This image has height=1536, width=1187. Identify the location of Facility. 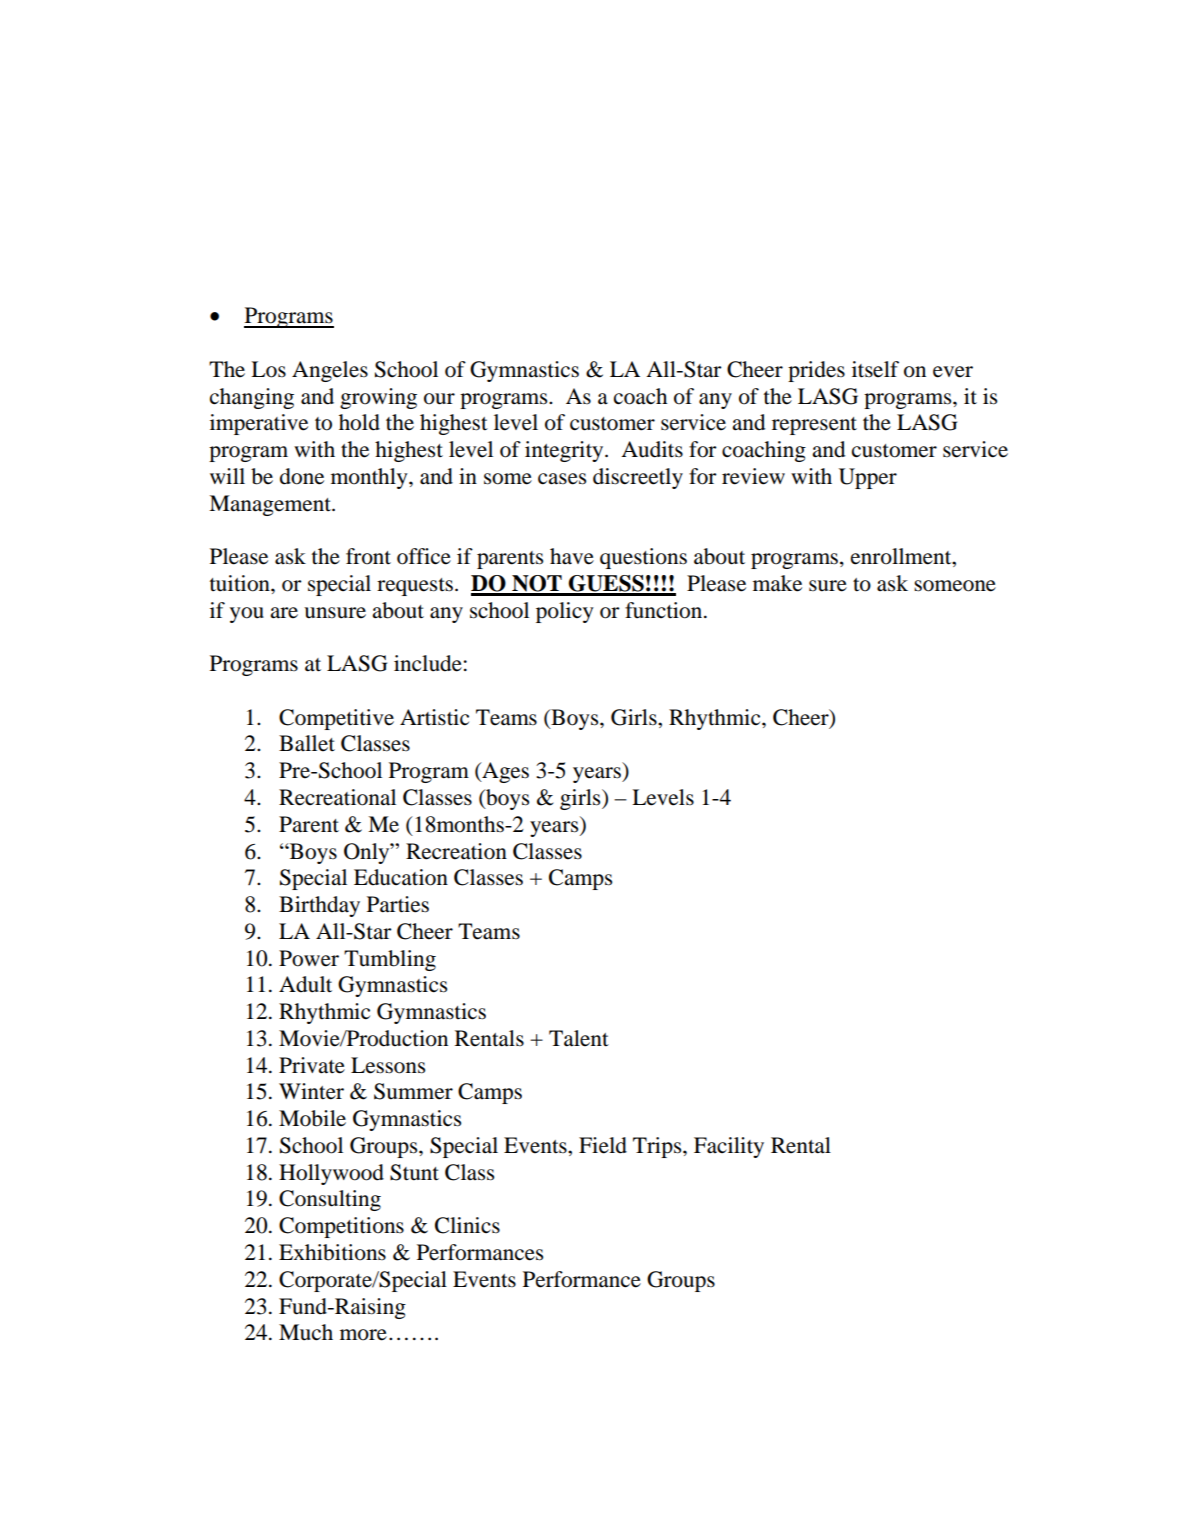
(729, 1147).
